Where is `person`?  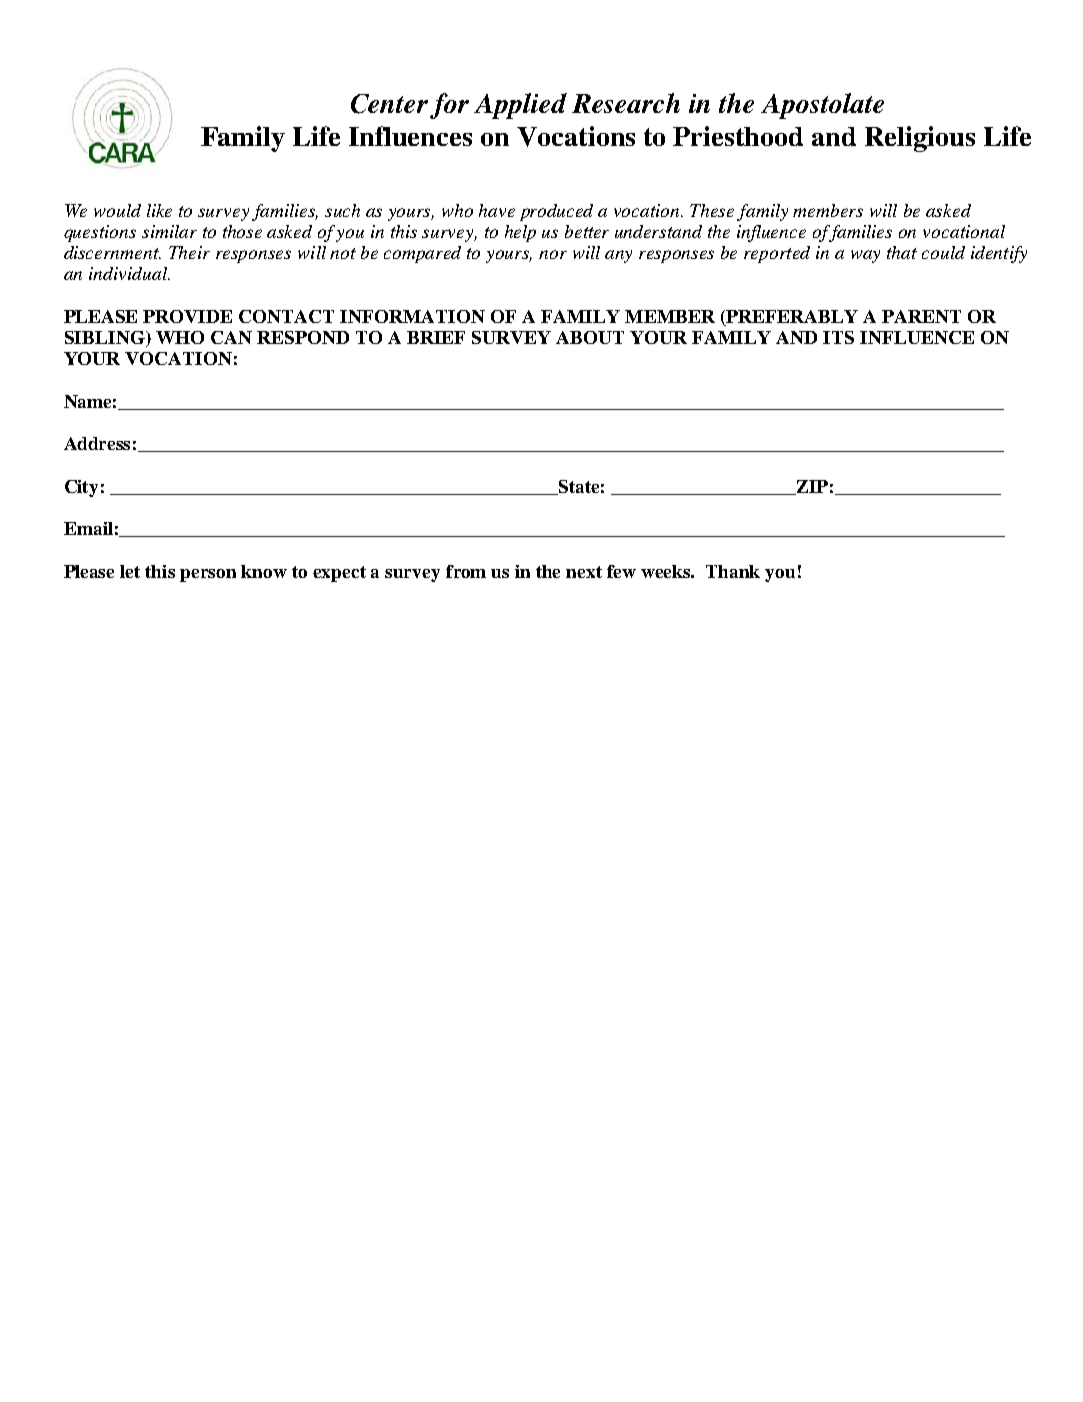
person is located at coordinates (208, 575).
